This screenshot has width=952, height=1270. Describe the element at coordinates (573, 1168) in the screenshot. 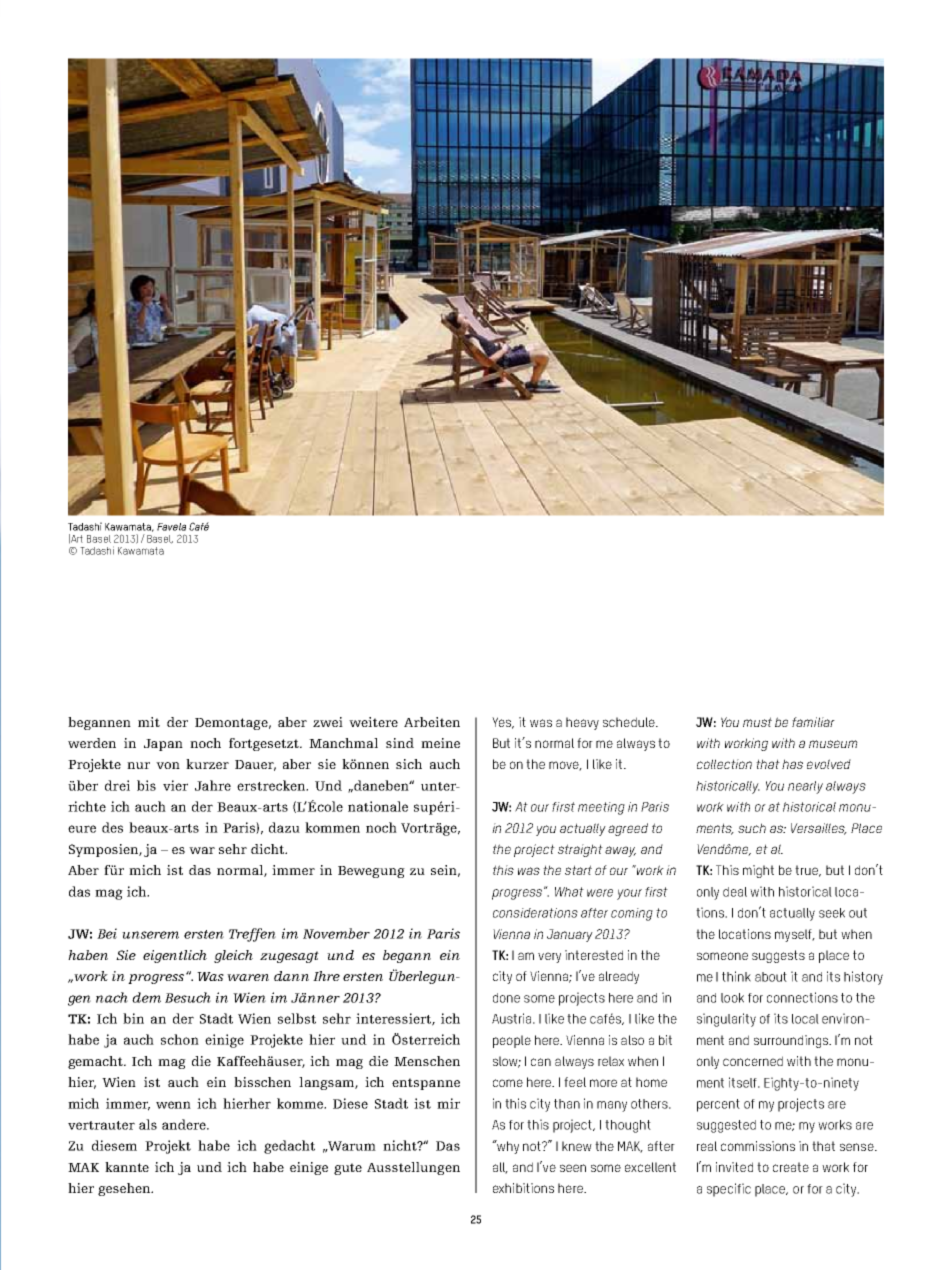

I see `seen` at that location.
